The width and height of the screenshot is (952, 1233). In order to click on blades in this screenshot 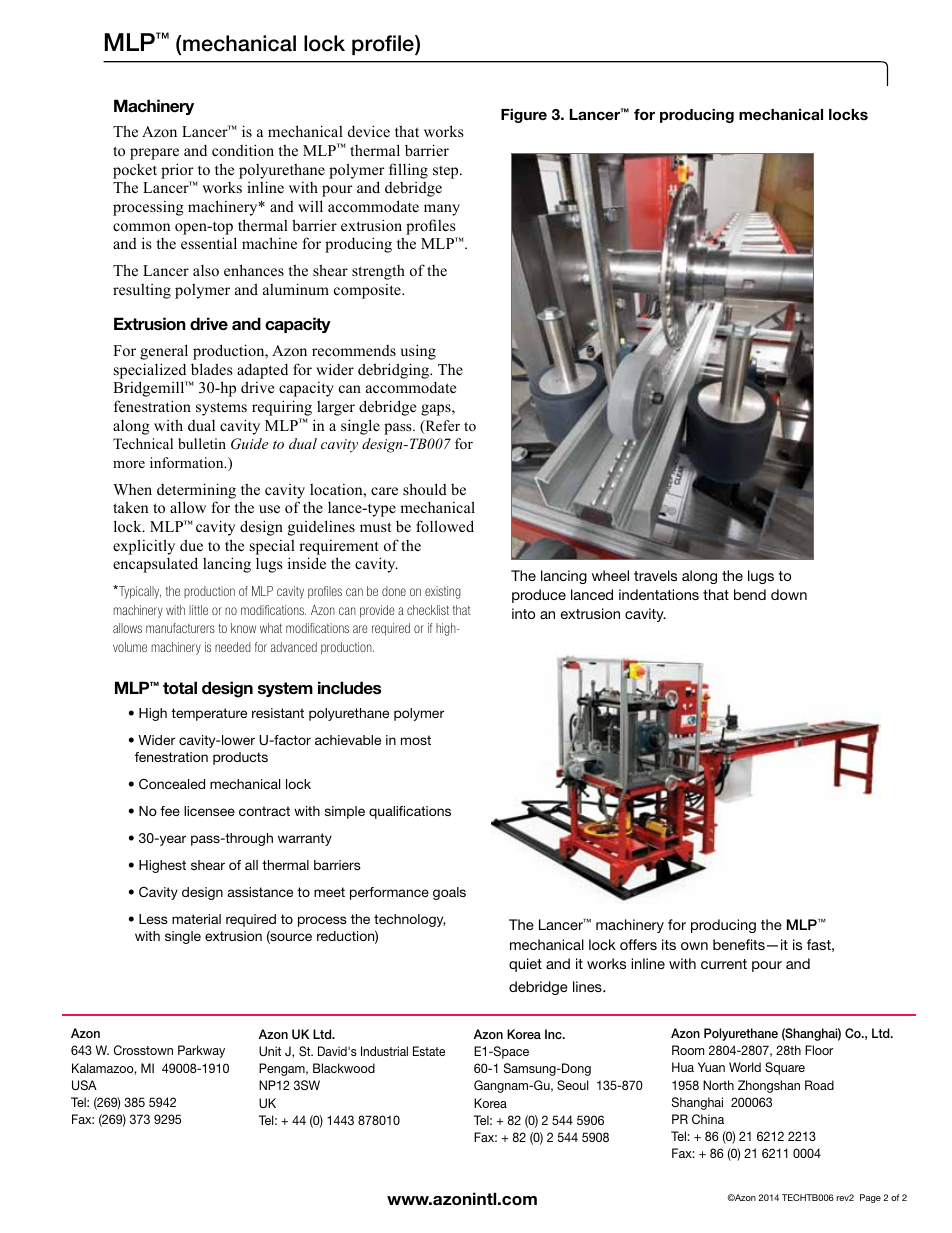, I will do `click(211, 369)`.
